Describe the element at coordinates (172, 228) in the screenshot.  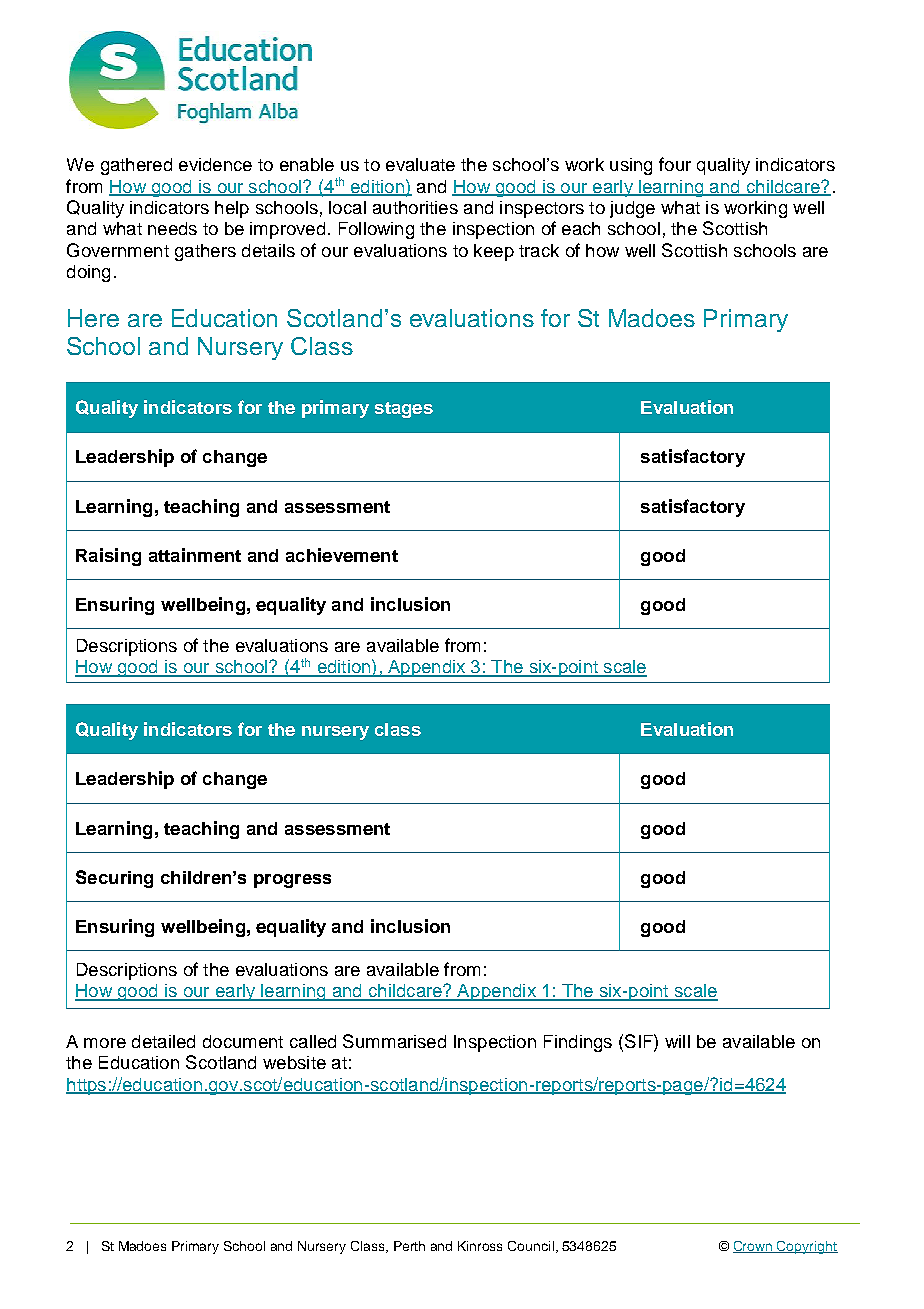
I see `needs` at that location.
